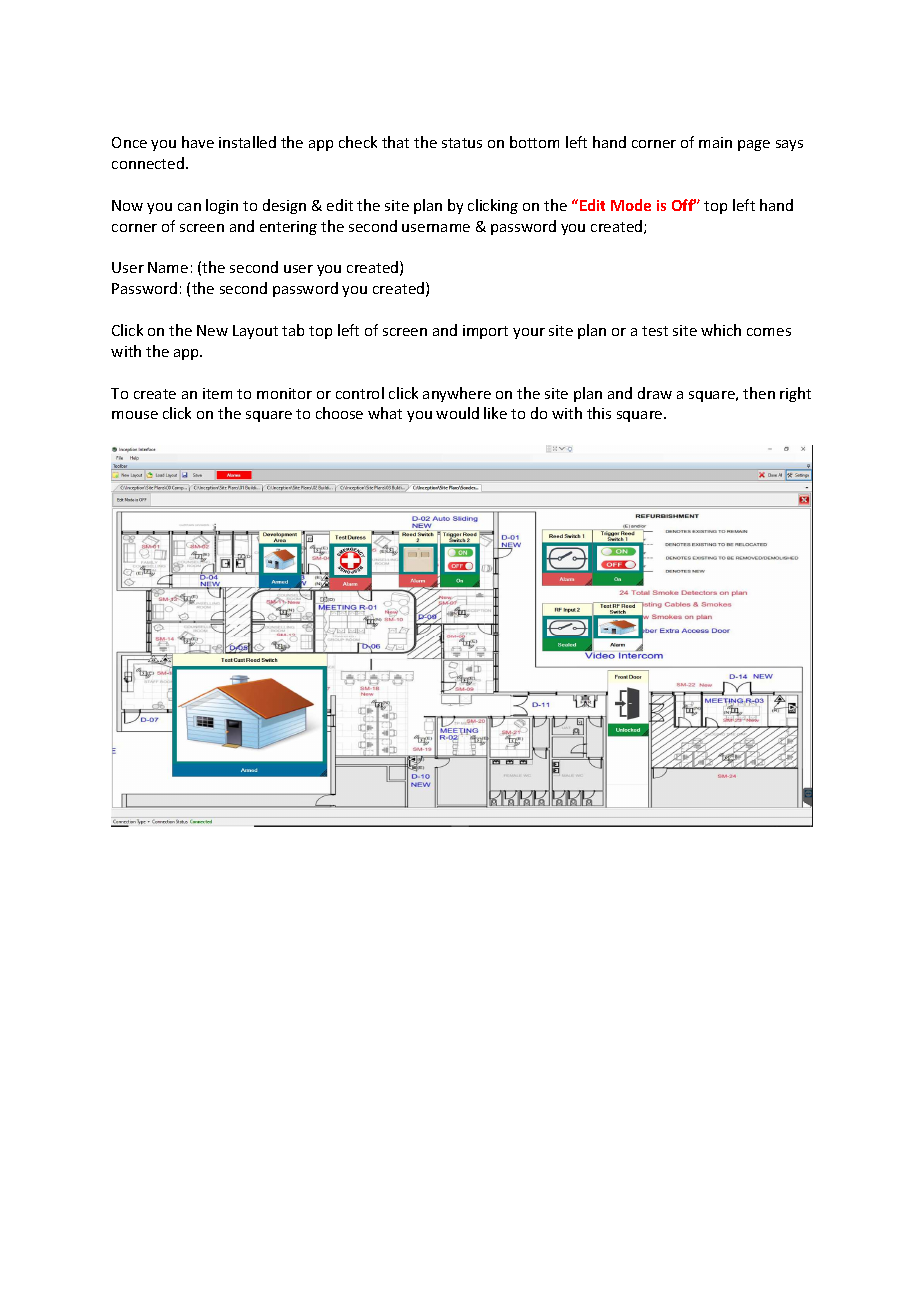 This image has height=1308, width=924. What do you see at coordinates (212, 330) in the image?
I see `New` at bounding box center [212, 330].
